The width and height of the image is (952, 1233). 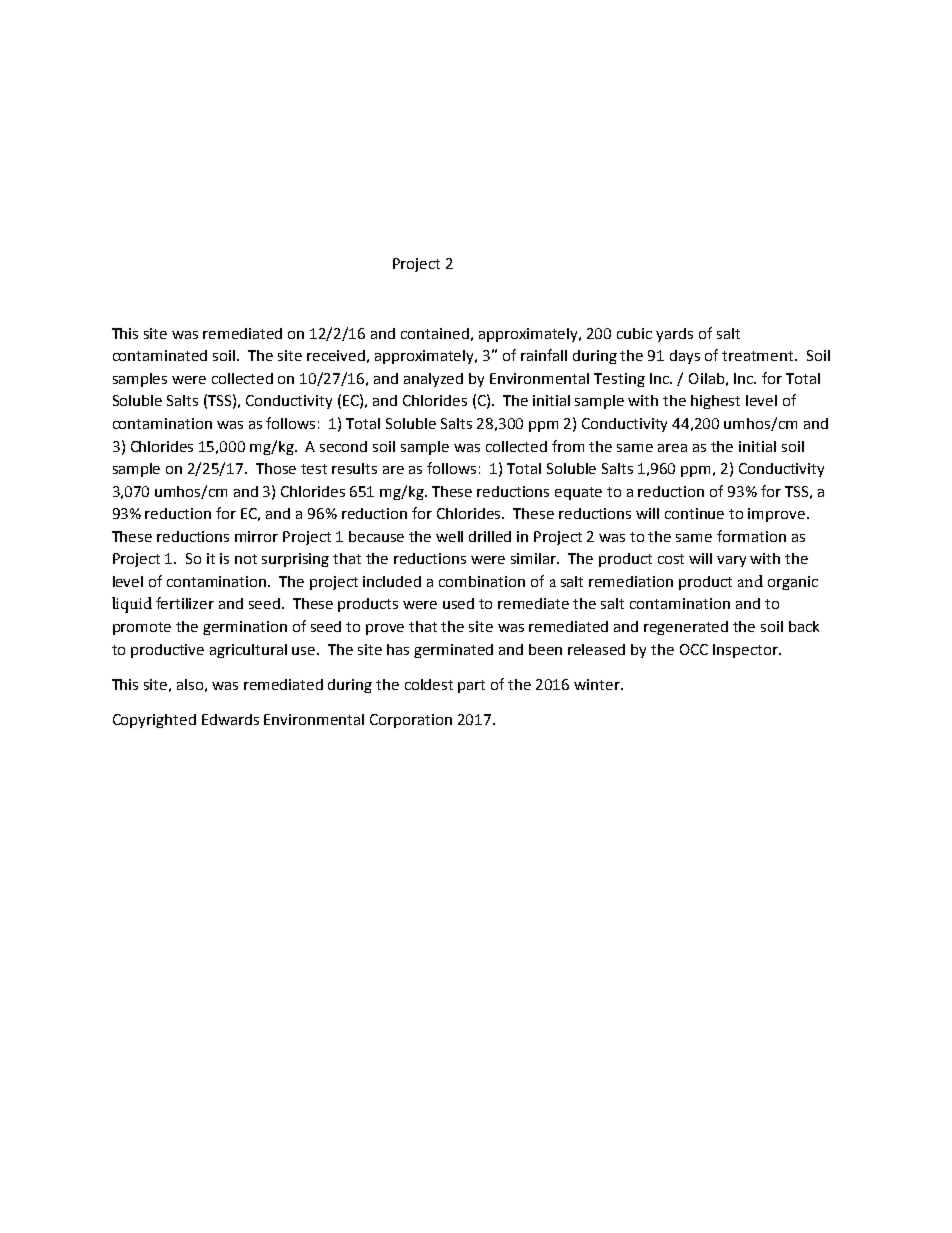 What do you see at coordinates (686, 628) in the image?
I see `regenerated` at bounding box center [686, 628].
